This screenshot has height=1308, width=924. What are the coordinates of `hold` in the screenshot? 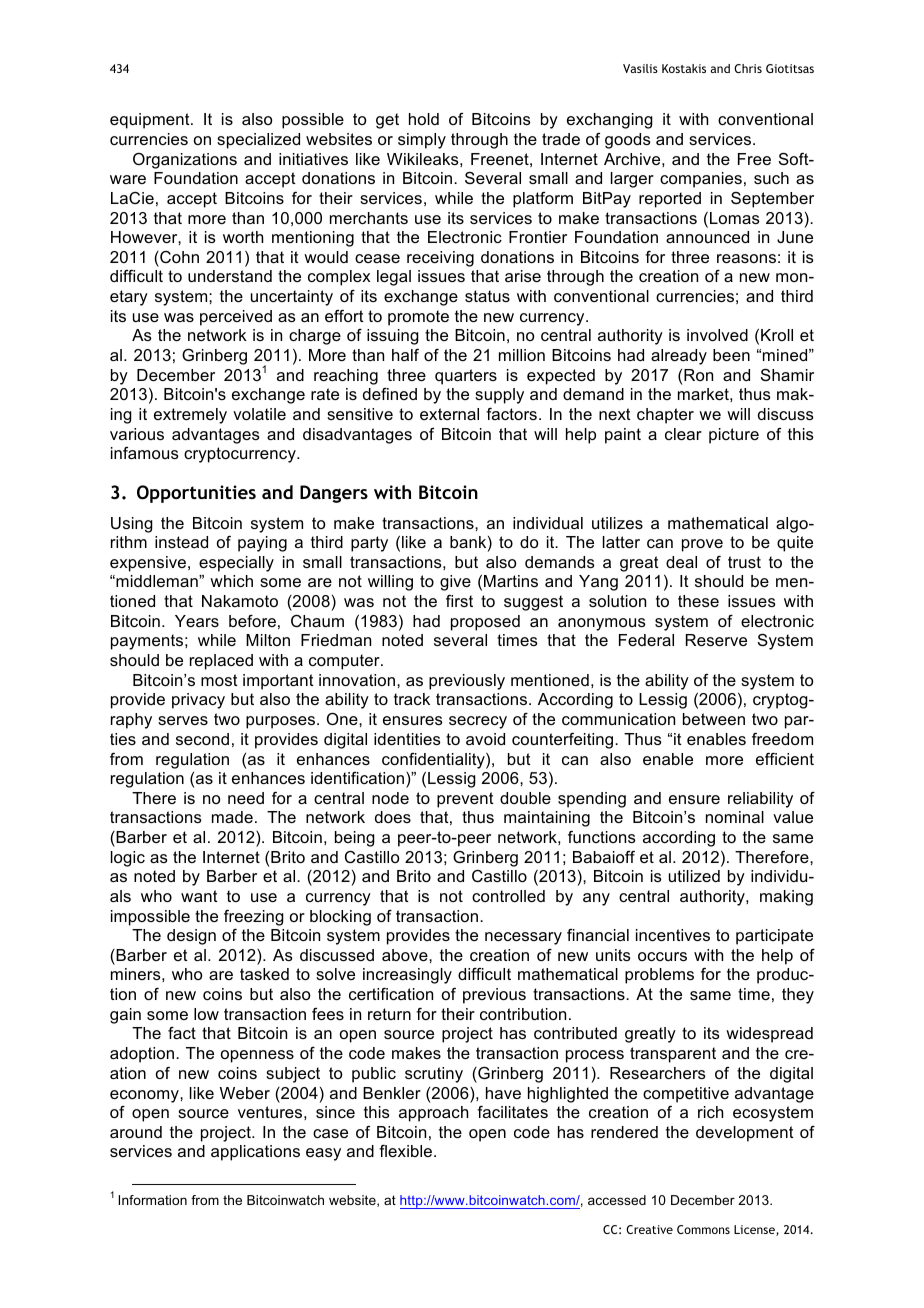 It's located at (424, 119).
